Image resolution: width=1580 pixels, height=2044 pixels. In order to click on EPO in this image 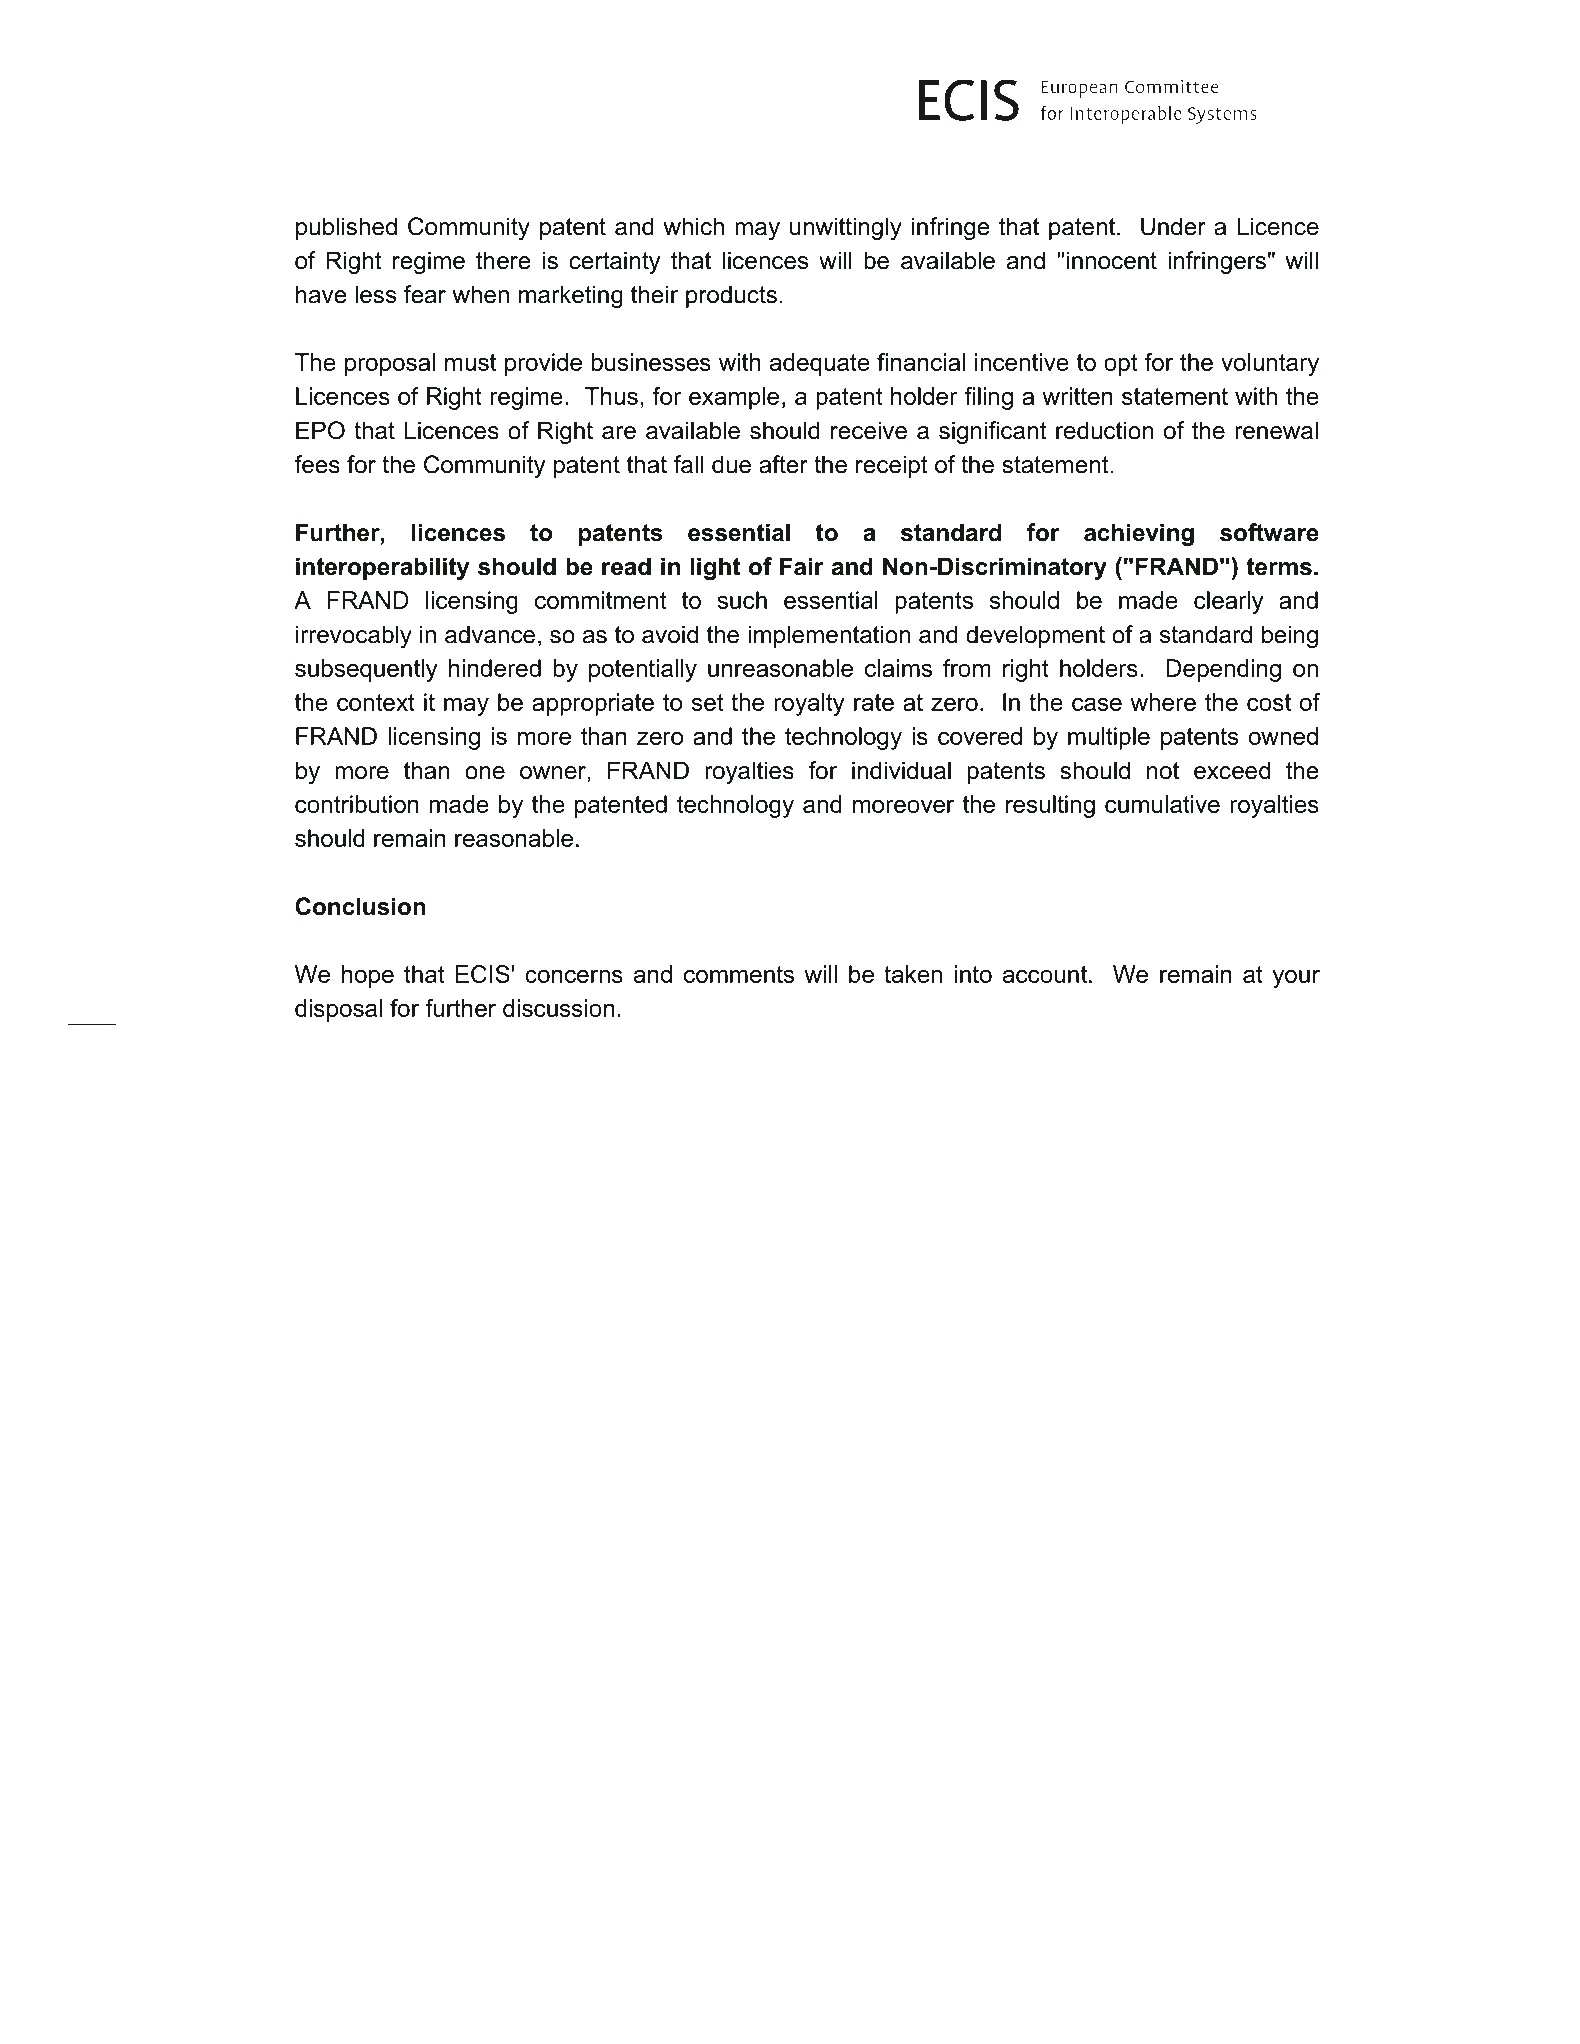, I will do `click(320, 430)`.
